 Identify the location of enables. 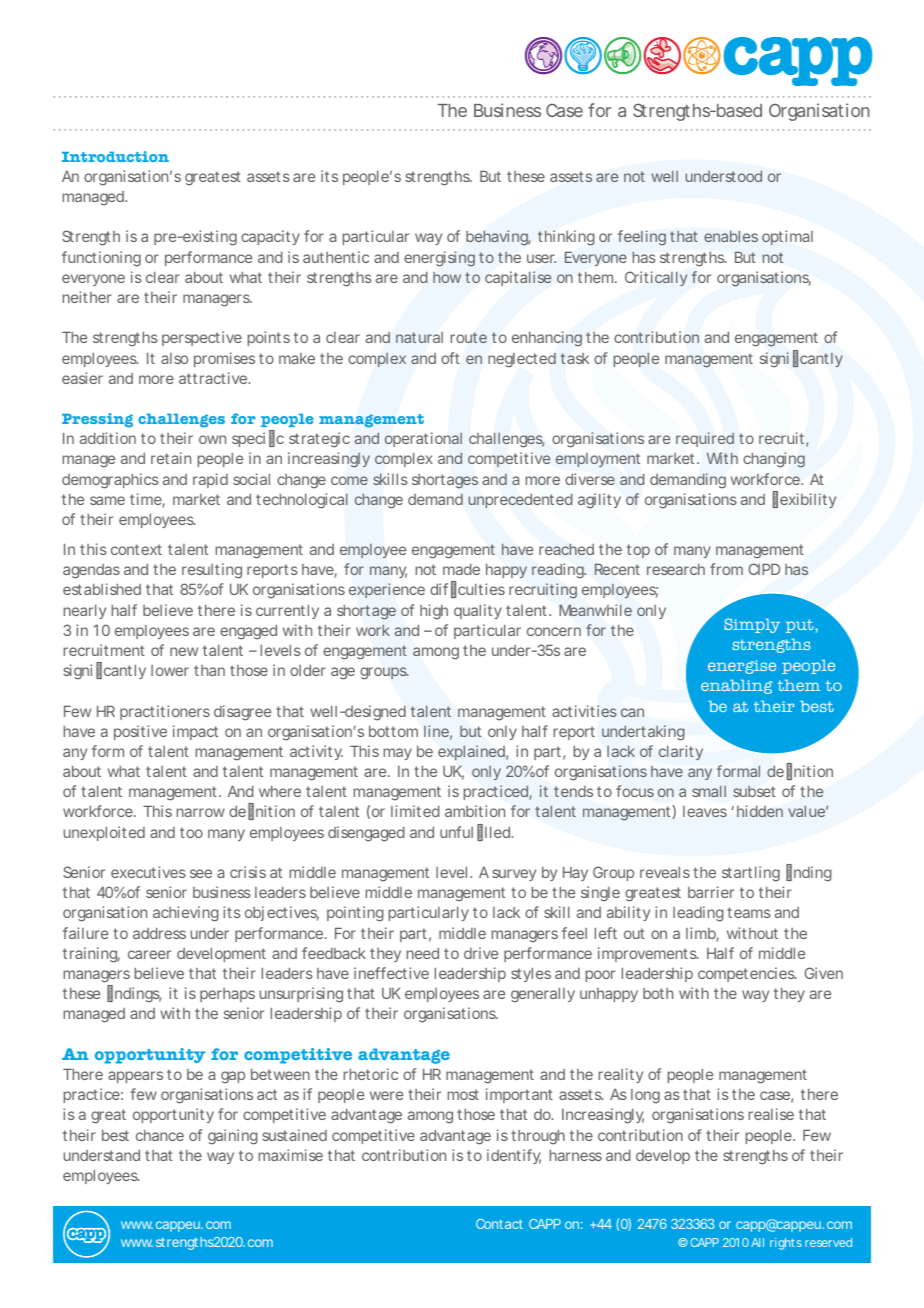
(731, 236).
